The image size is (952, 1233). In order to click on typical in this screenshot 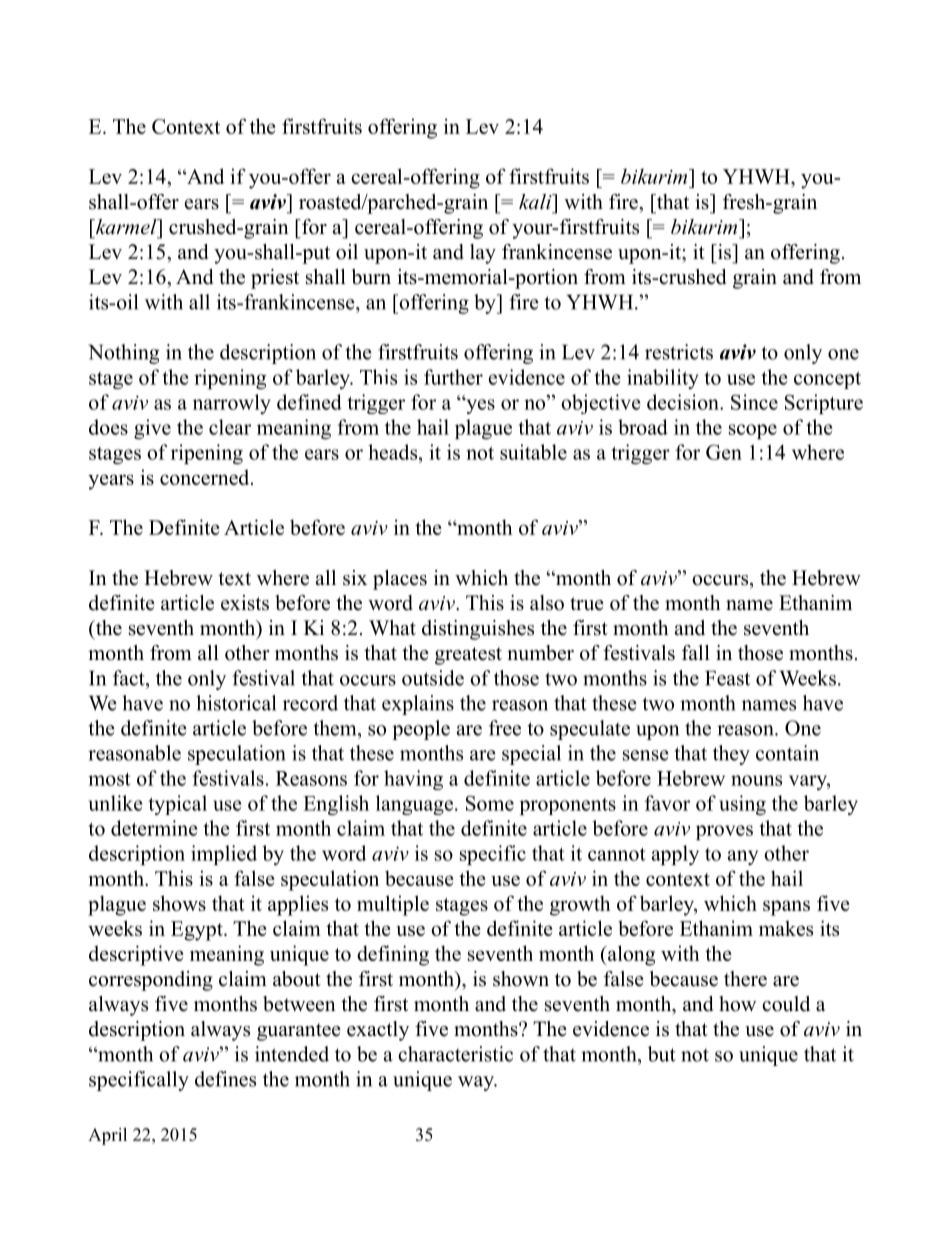, I will do `click(177, 805)`.
